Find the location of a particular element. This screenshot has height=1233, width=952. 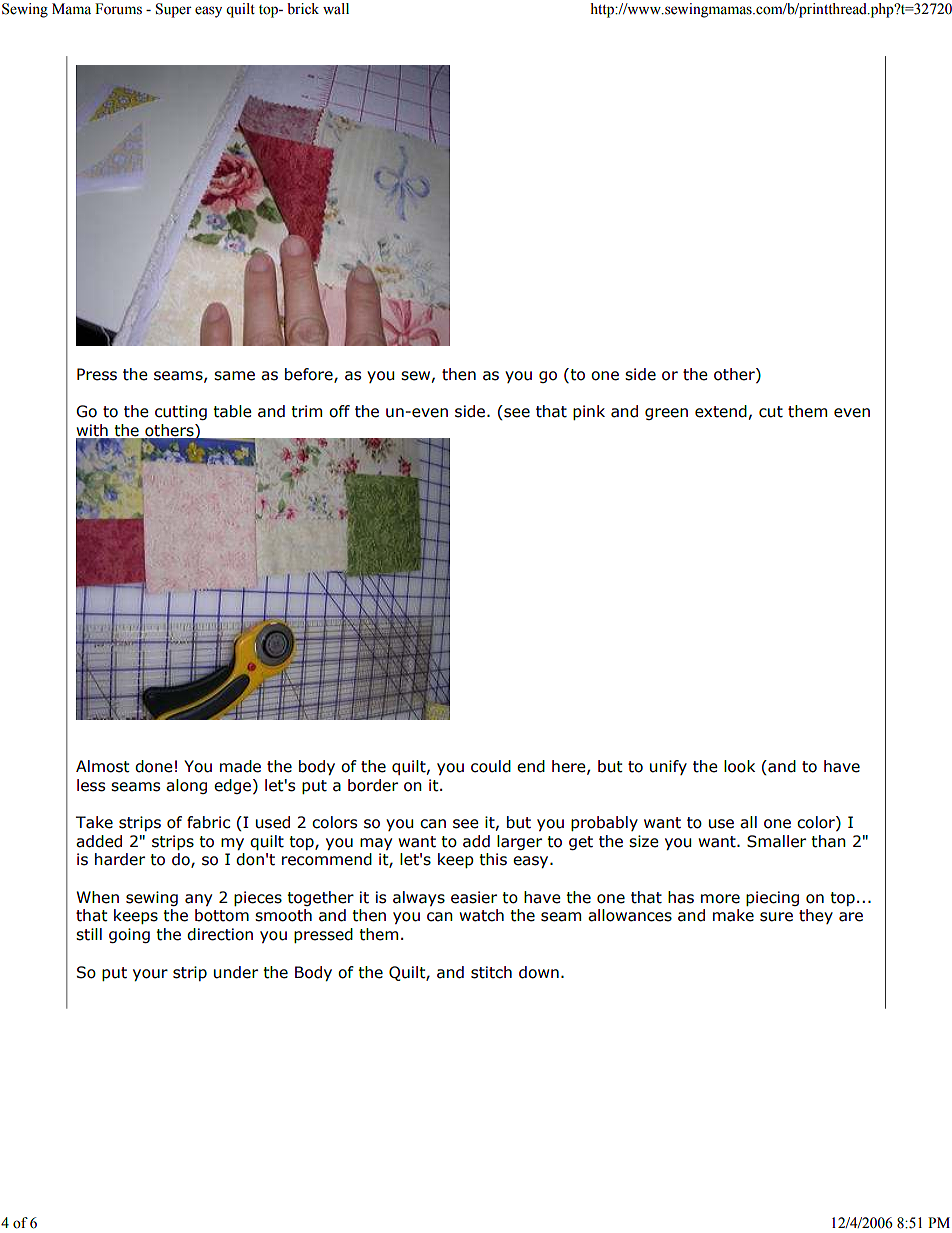

before is located at coordinates (310, 375).
